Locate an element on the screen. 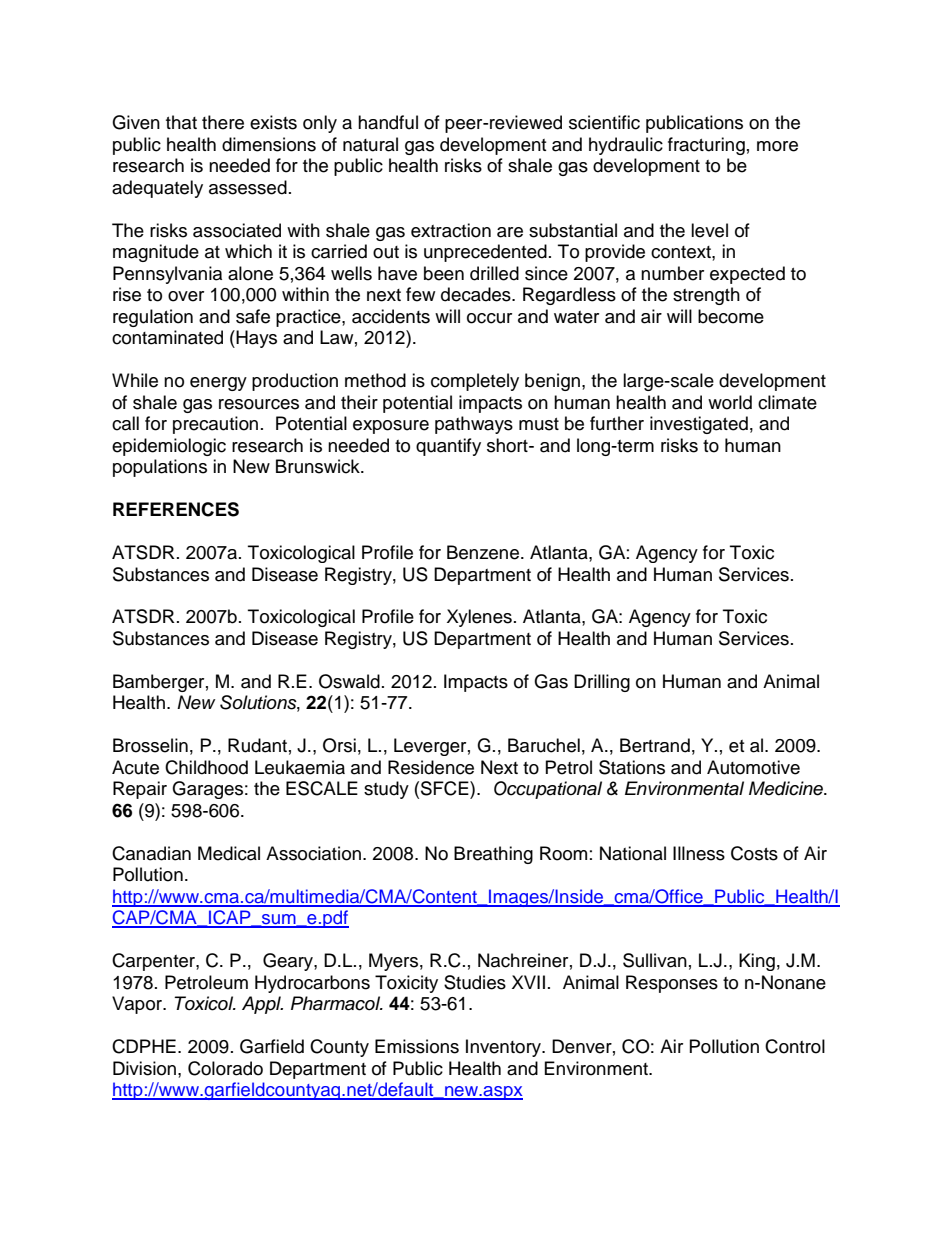 Image resolution: width=952 pixels, height=1233 pixels. Control is located at coordinates (795, 1046).
